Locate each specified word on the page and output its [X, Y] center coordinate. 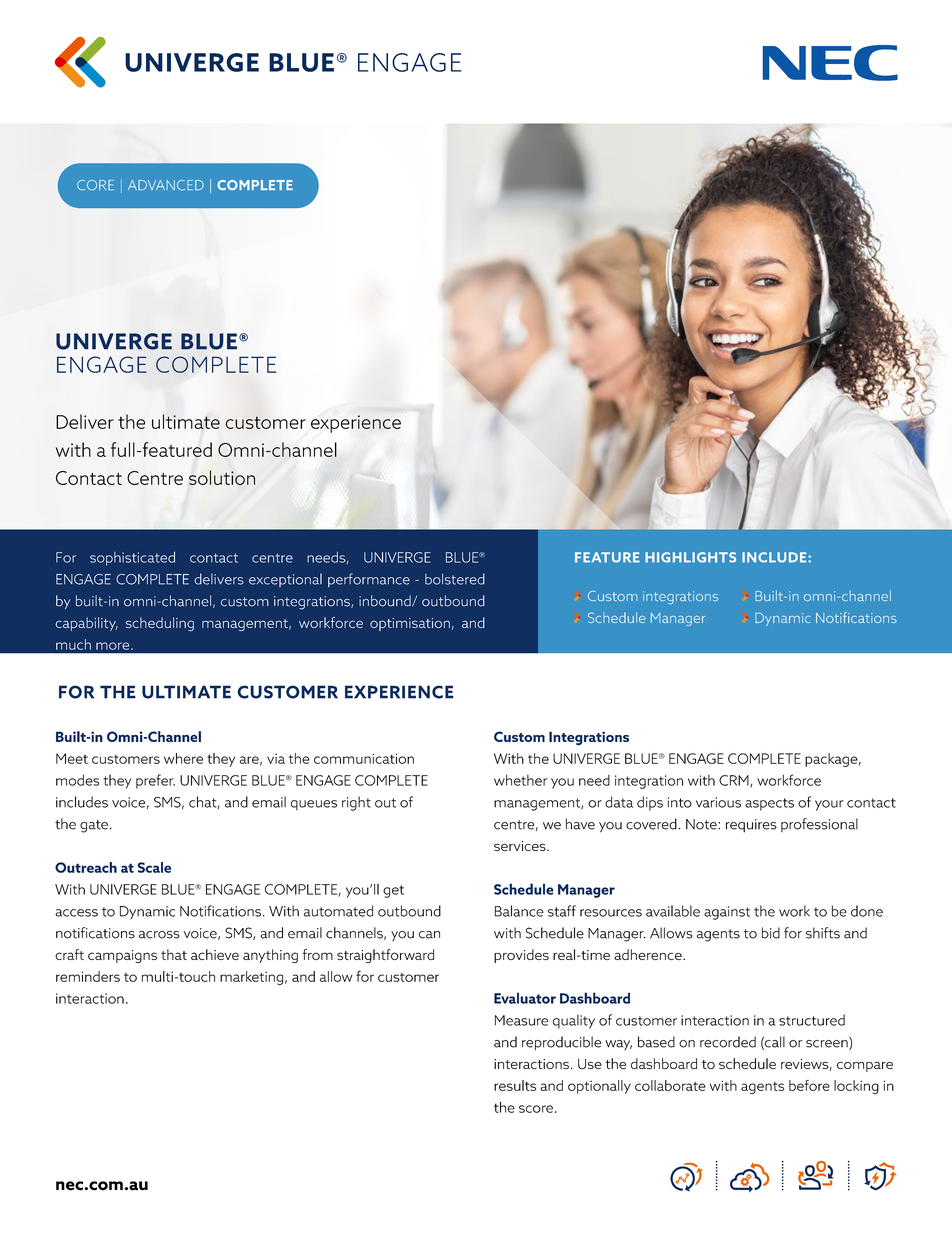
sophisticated [132, 559]
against [727, 913]
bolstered [455, 579]
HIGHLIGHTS [690, 557]
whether [520, 780]
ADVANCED [166, 185]
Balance [519, 911]
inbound [386, 601]
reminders [88, 976]
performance [369, 580]
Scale [154, 867]
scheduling [160, 624]
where [183, 758]
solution [222, 477]
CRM [735, 781]
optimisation [410, 624]
